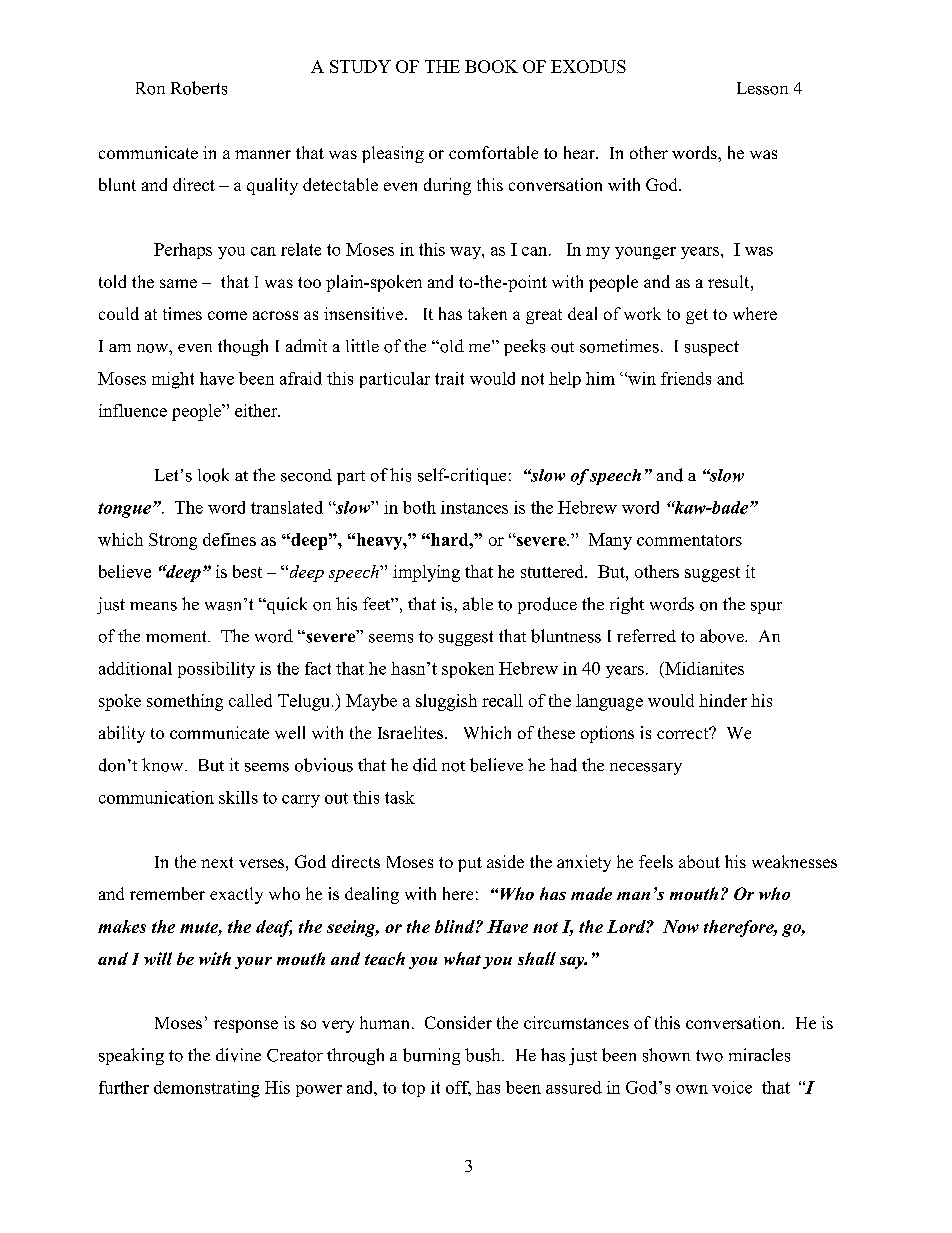 This document has width=952, height=1233. I want to click on Lesson, so click(762, 88).
